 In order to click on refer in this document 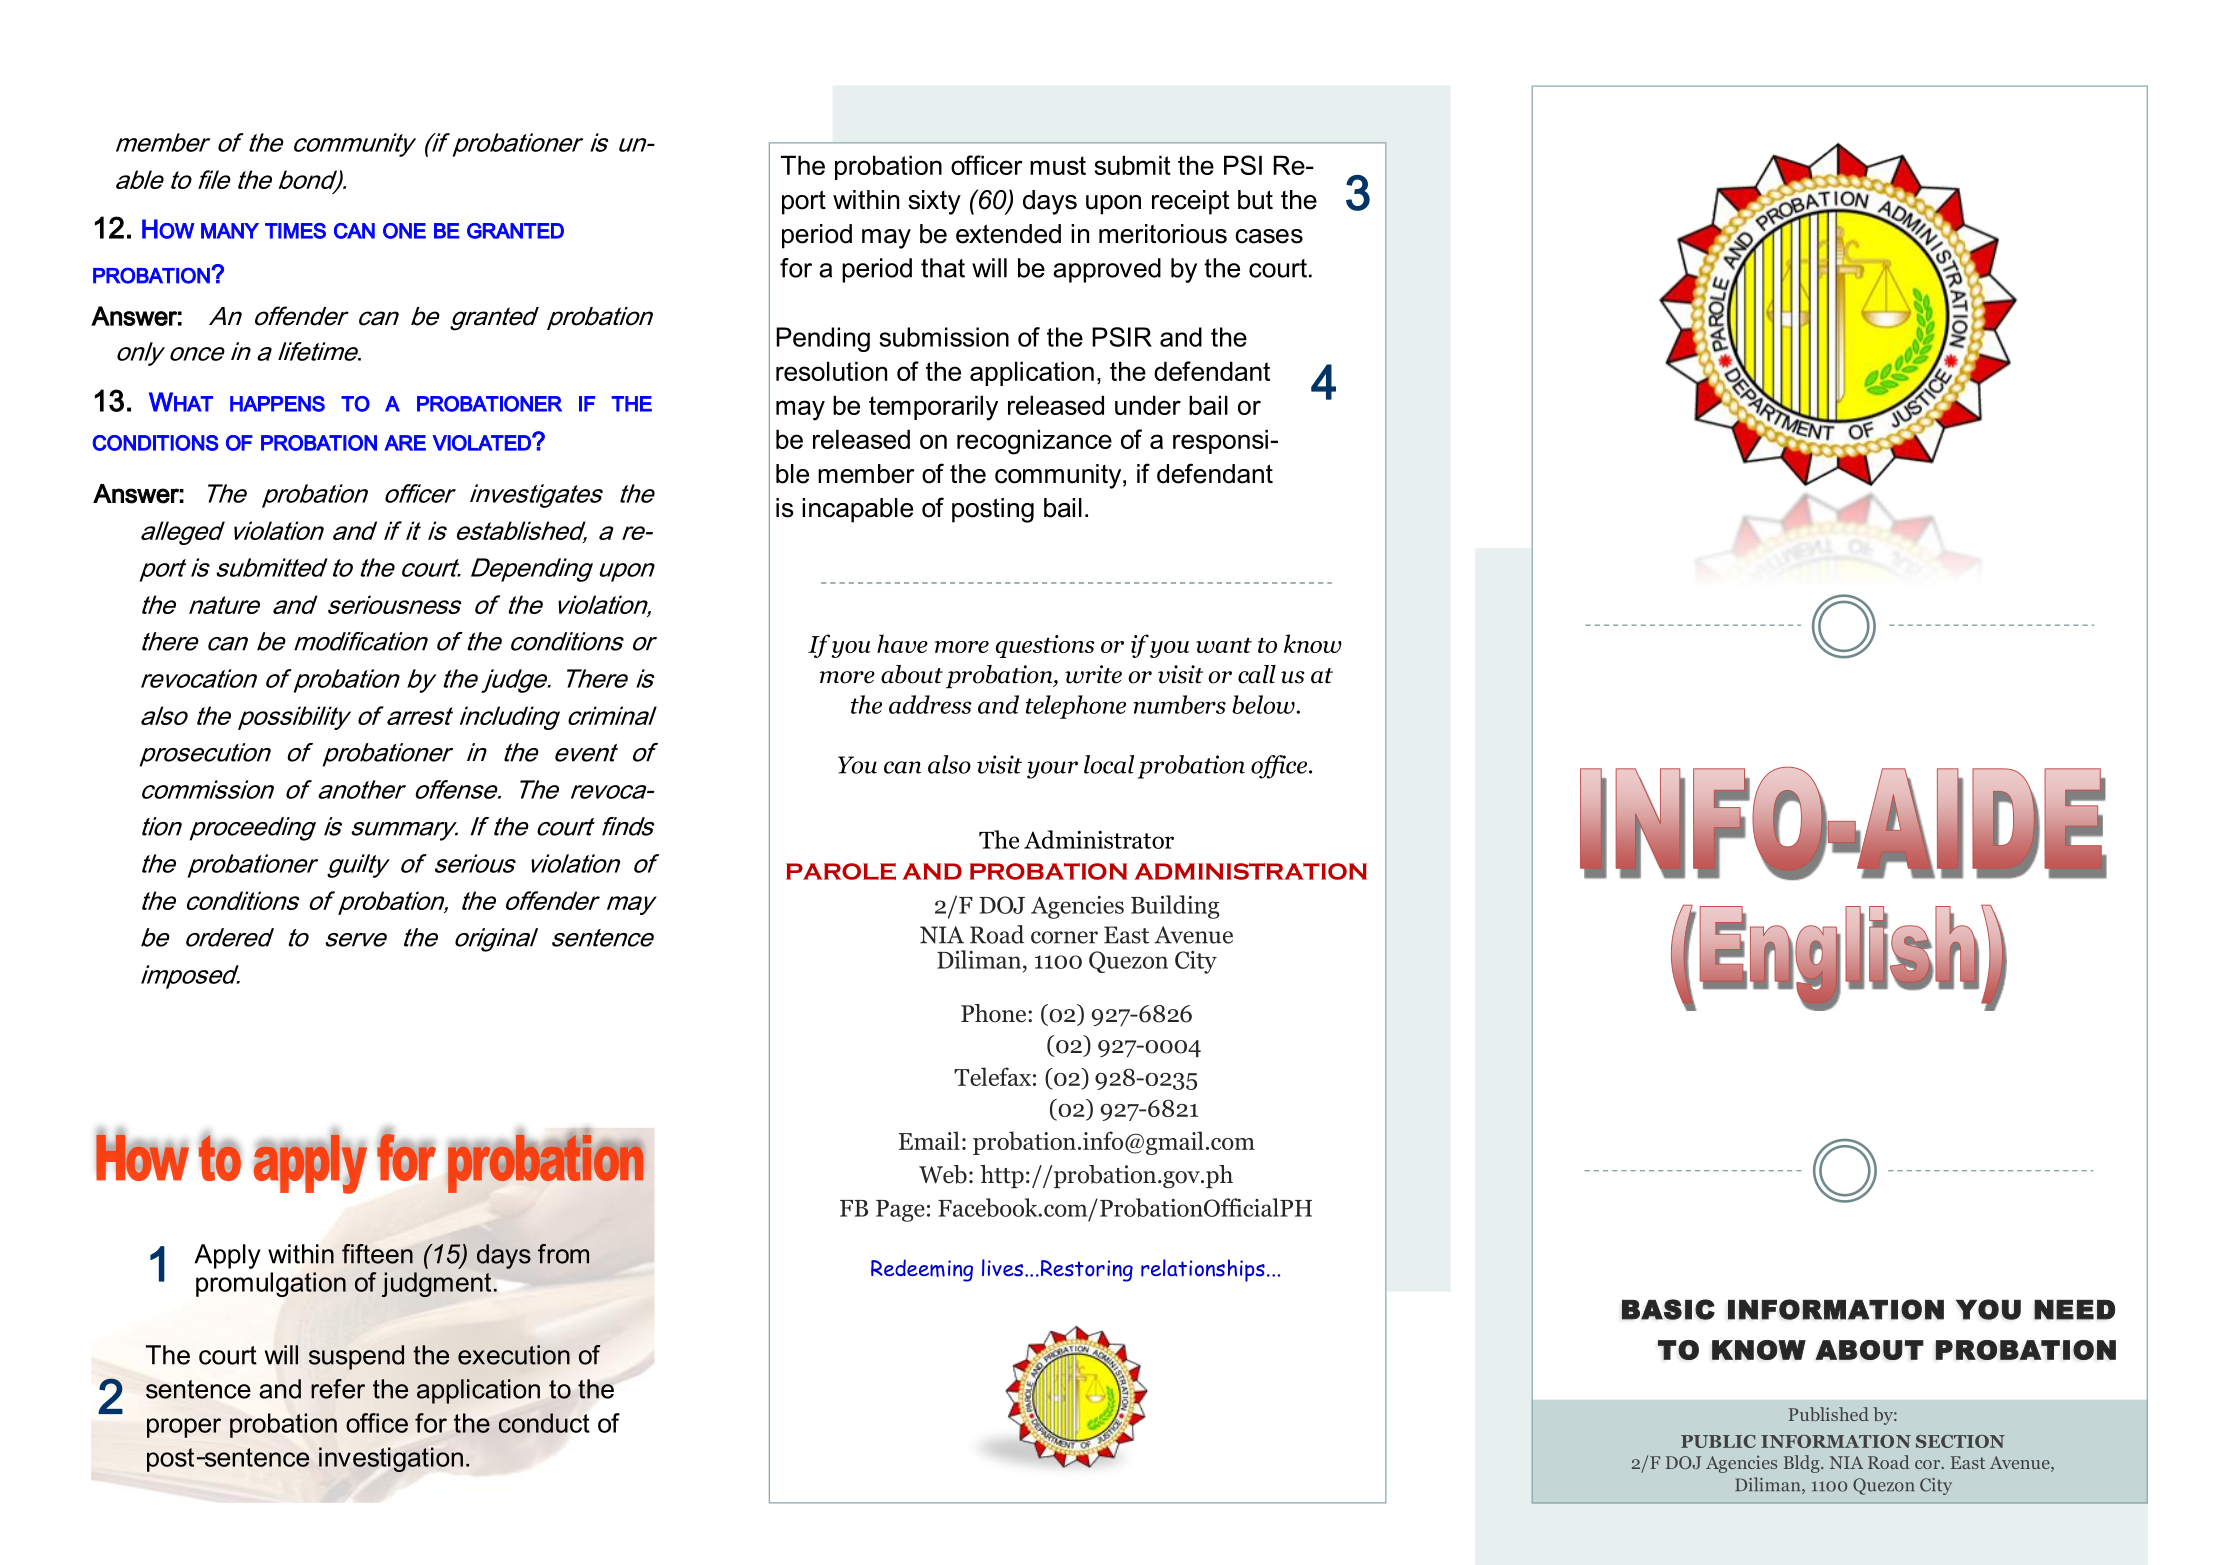, I will do `click(338, 1389)`.
